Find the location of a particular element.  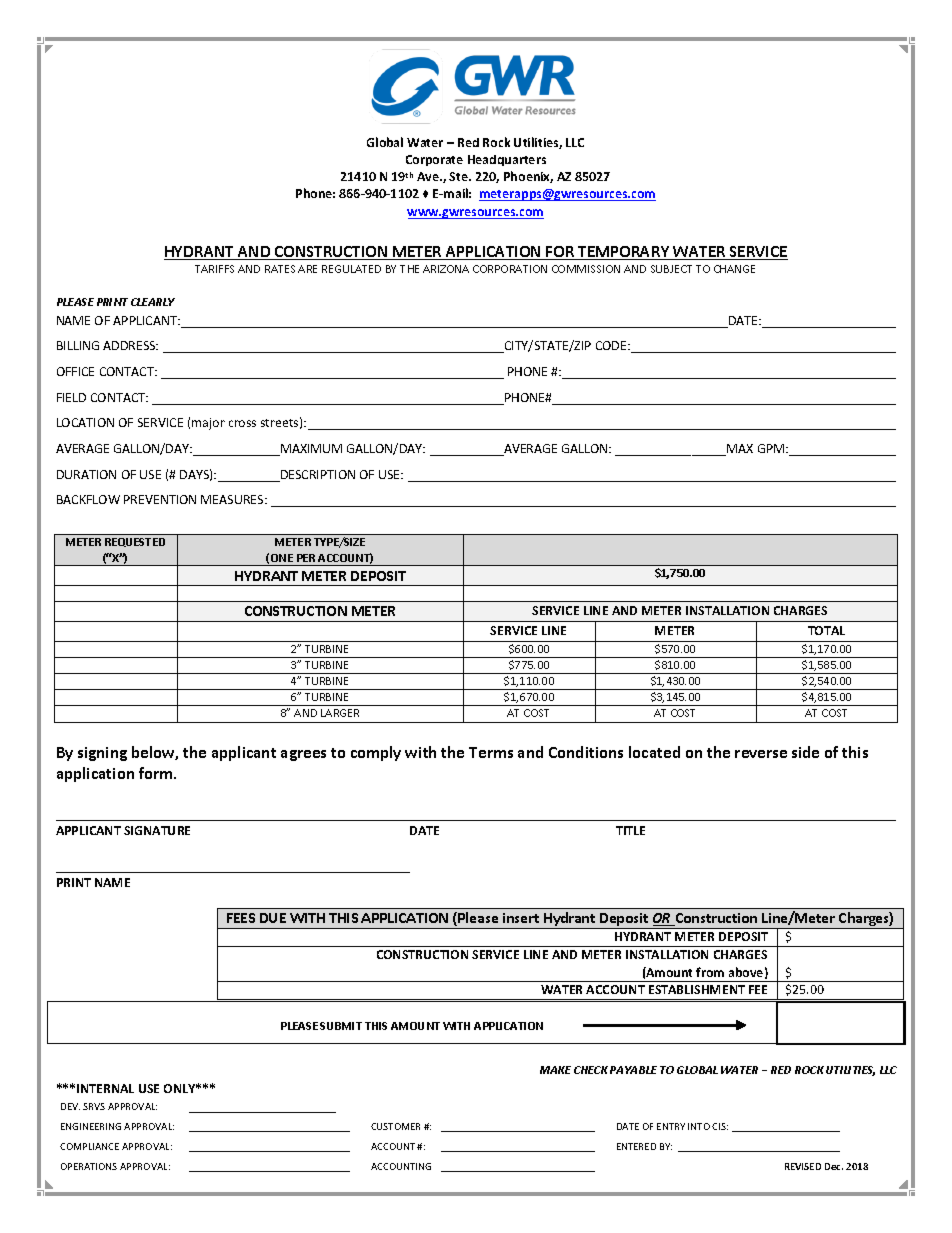

DESCRIPTION is located at coordinates (317, 476).
